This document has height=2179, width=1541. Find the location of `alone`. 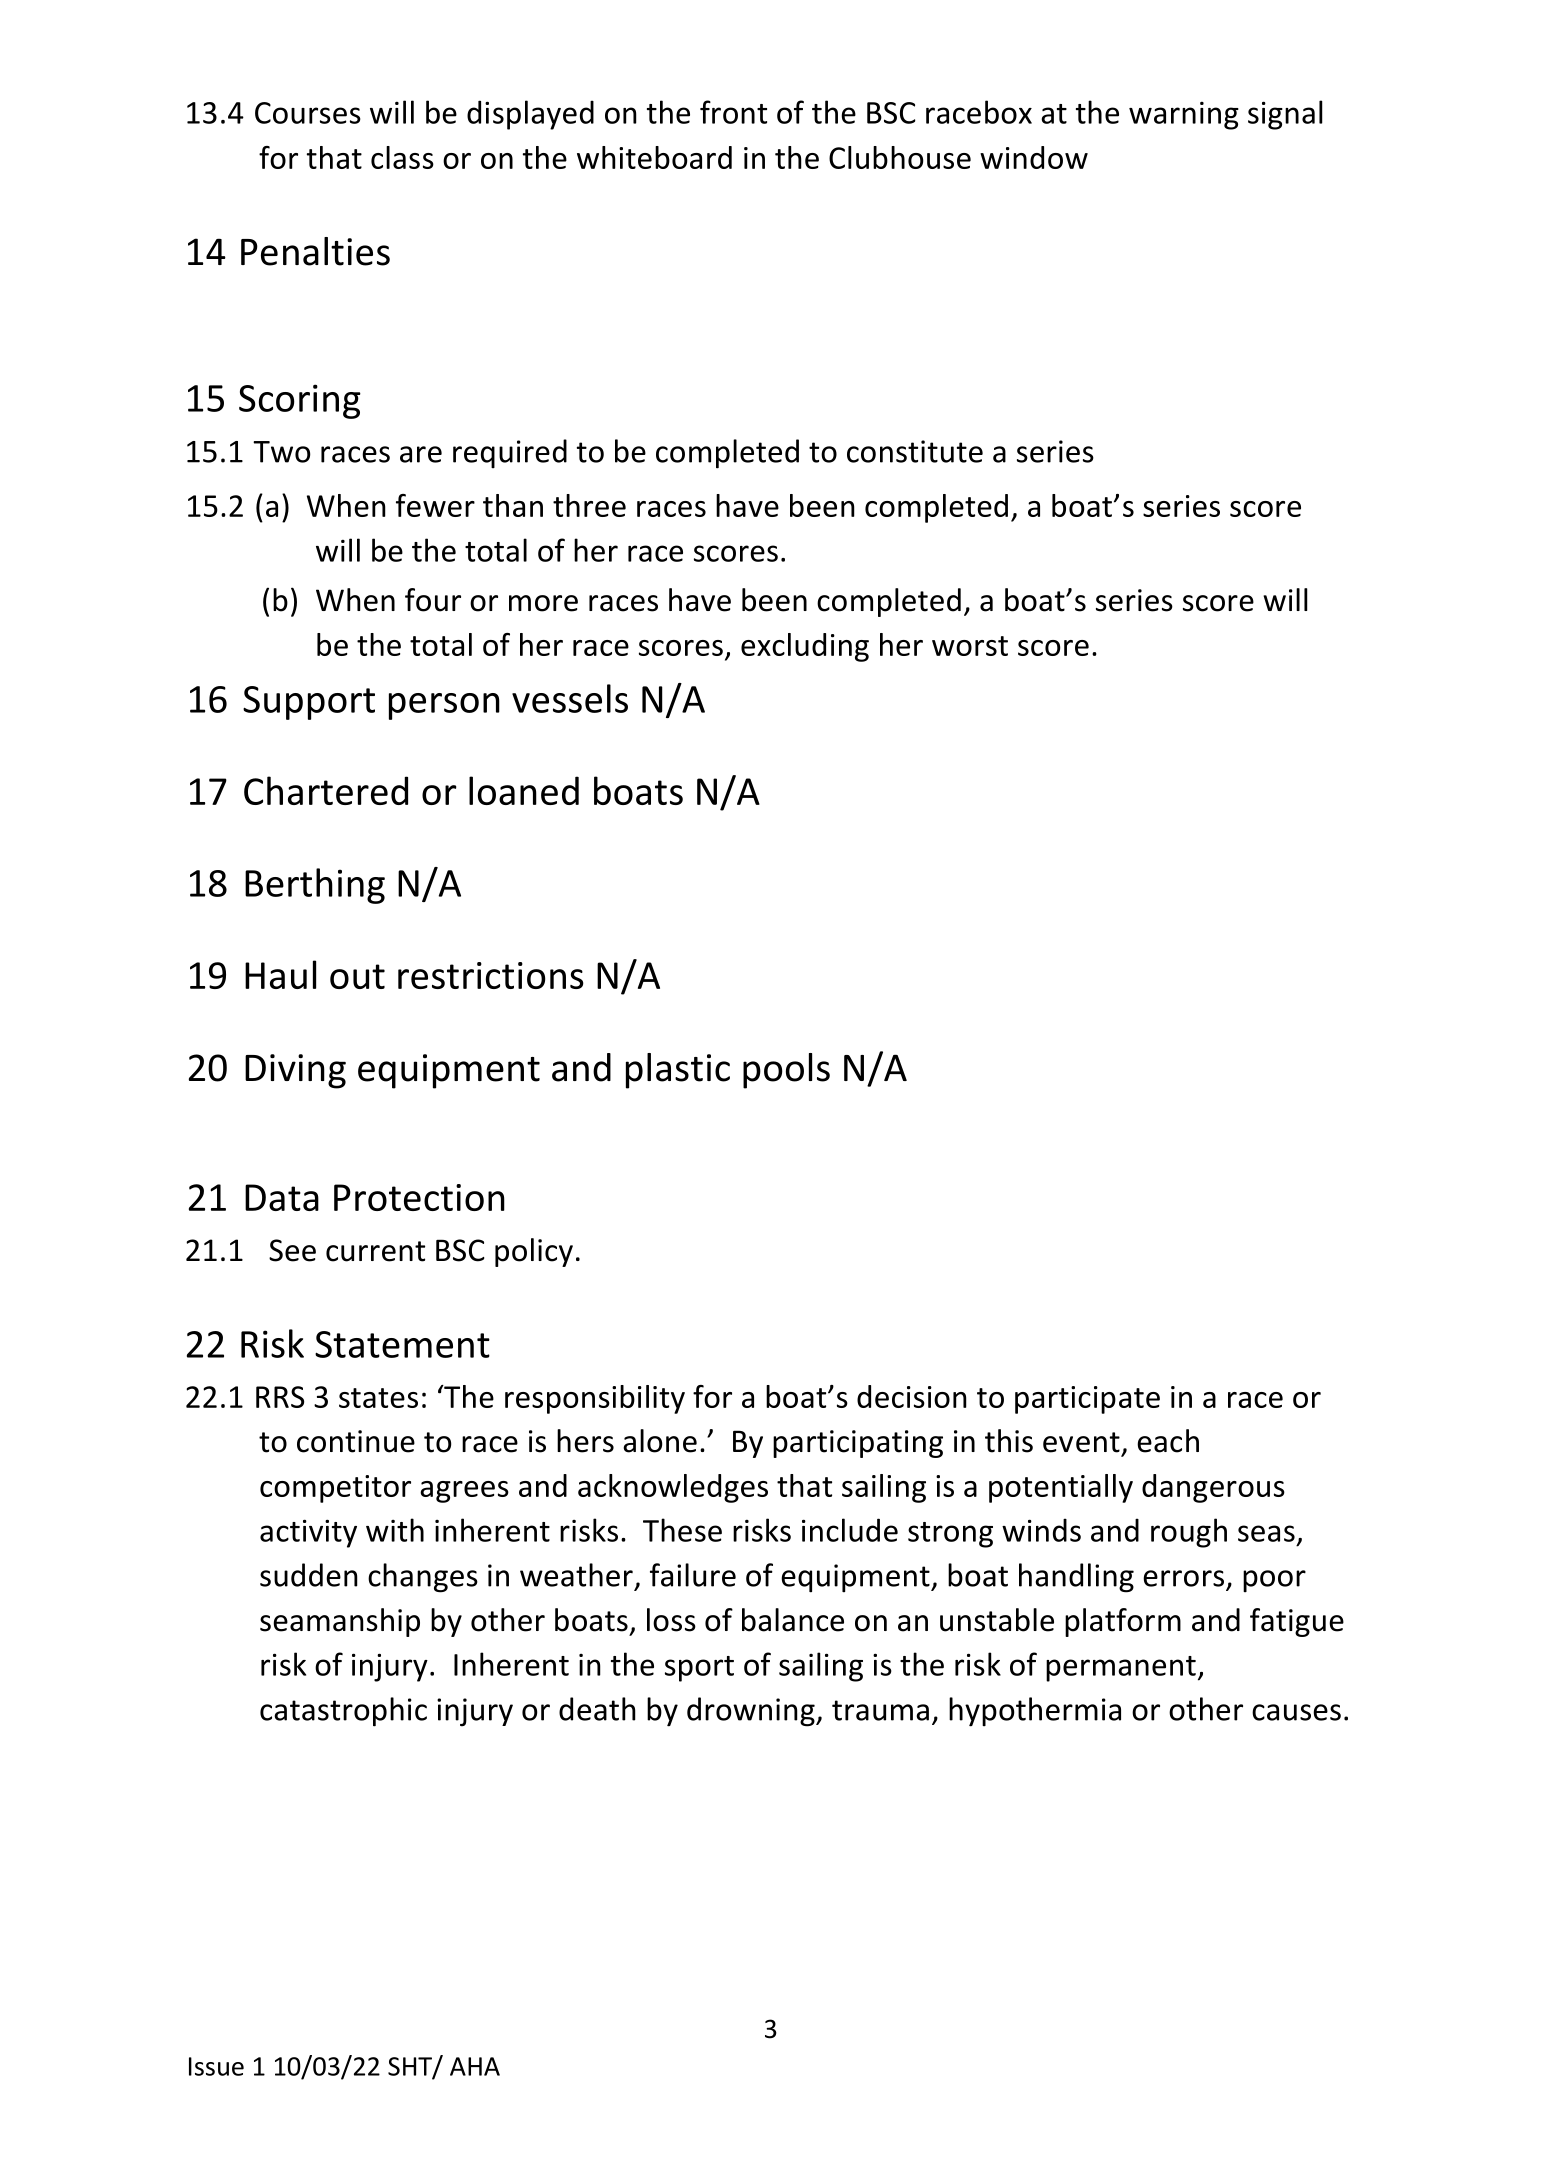

alone is located at coordinates (660, 1441).
